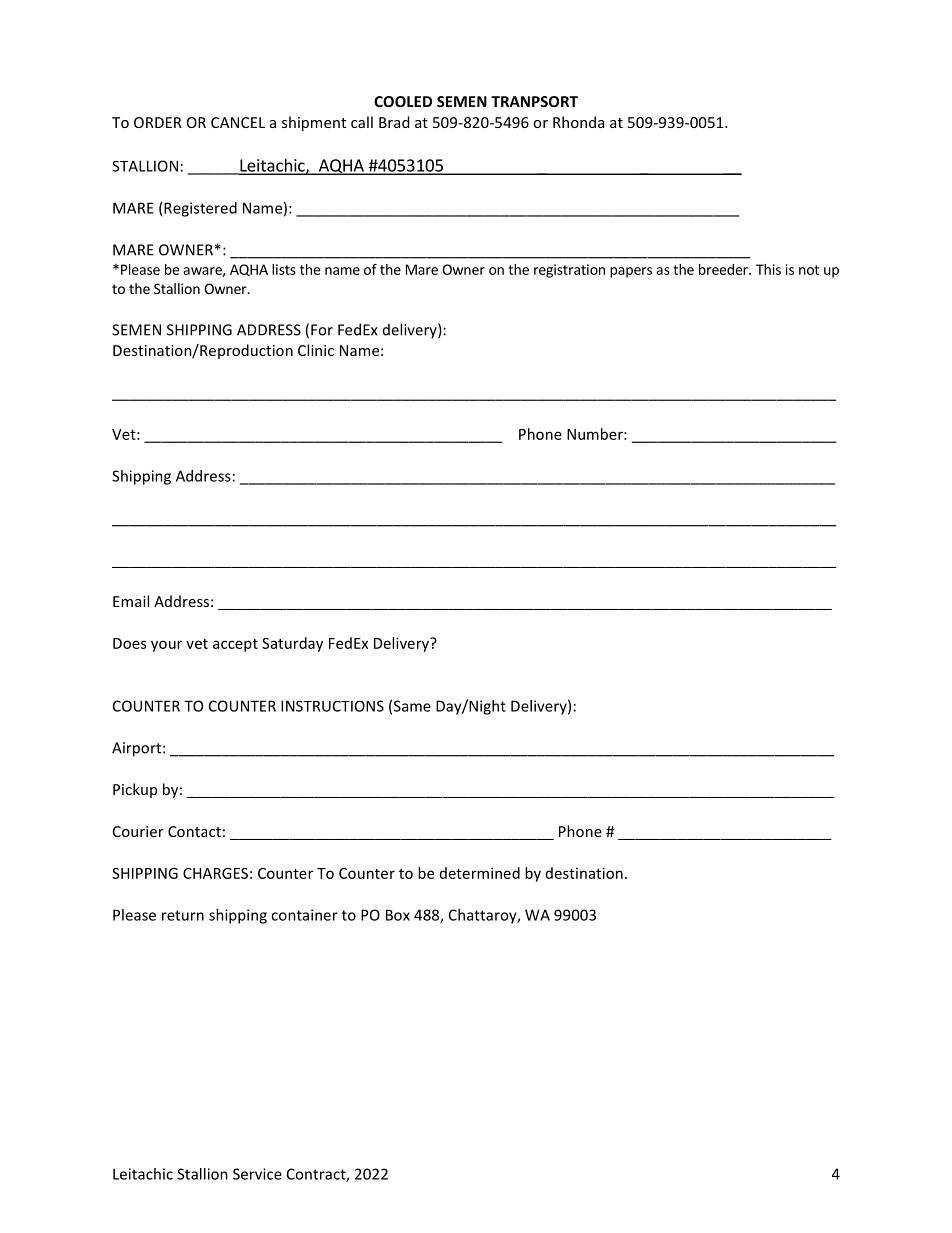 Image resolution: width=952 pixels, height=1233 pixels. What do you see at coordinates (480, 873) in the screenshot?
I see `determined` at bounding box center [480, 873].
